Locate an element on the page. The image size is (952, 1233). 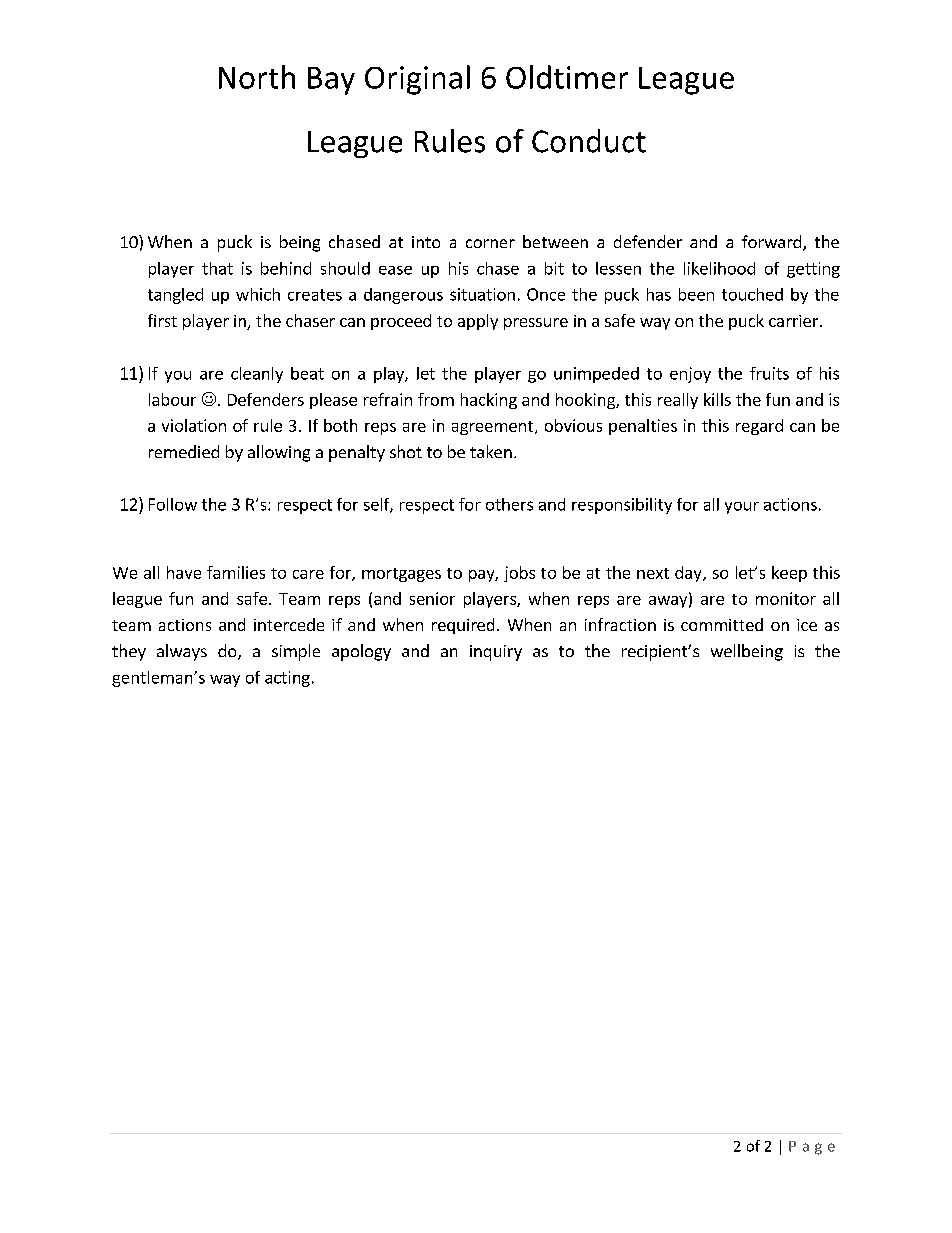
Original is located at coordinates (417, 80).
